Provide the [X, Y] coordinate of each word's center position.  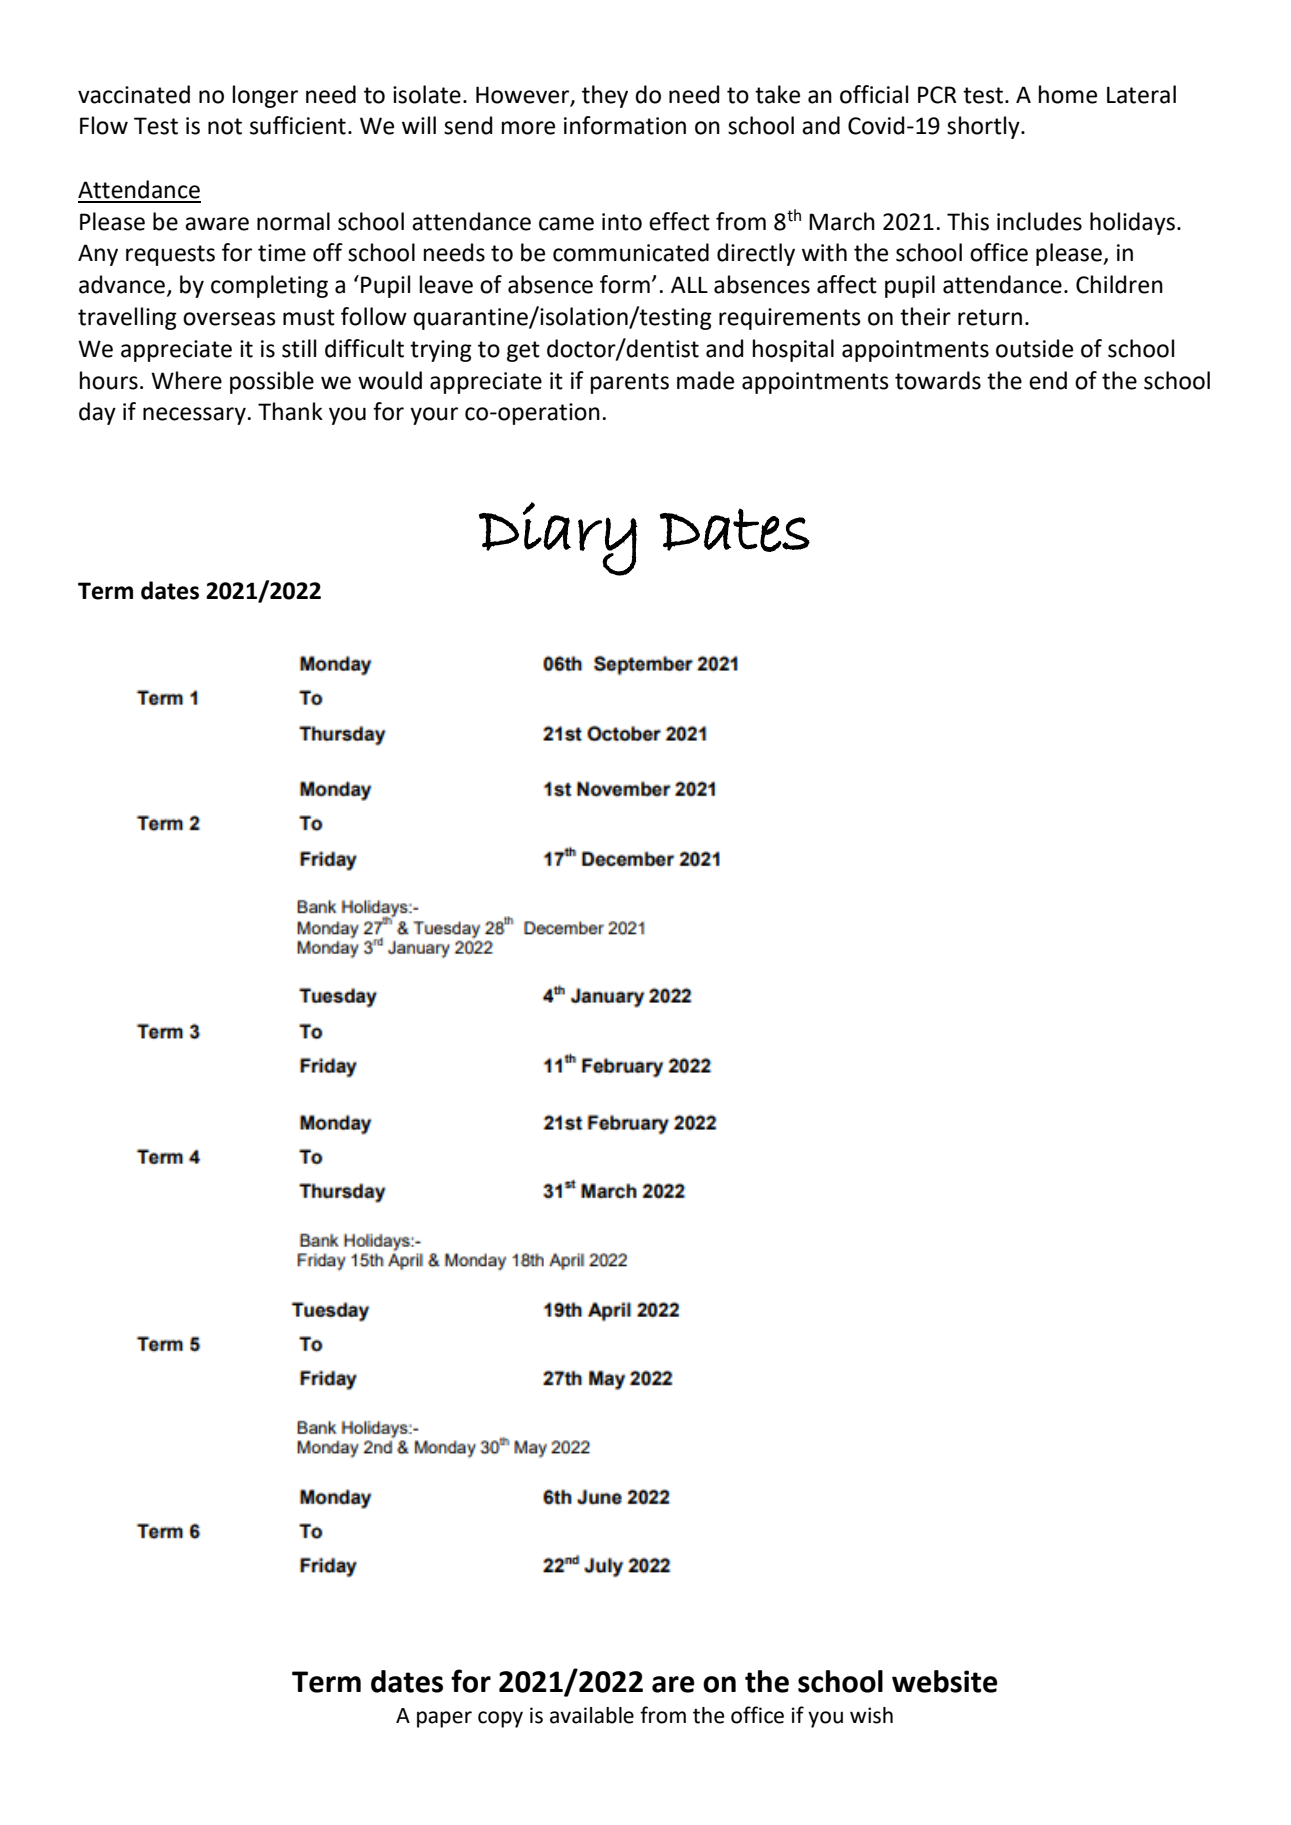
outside [1034, 348]
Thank [290, 411]
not [225, 126]
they [605, 96]
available [592, 1715]
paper [444, 1719]
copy [500, 1719]
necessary [194, 416]
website [945, 1681]
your [434, 416]
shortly [984, 127]
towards [938, 380]
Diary [558, 539]
